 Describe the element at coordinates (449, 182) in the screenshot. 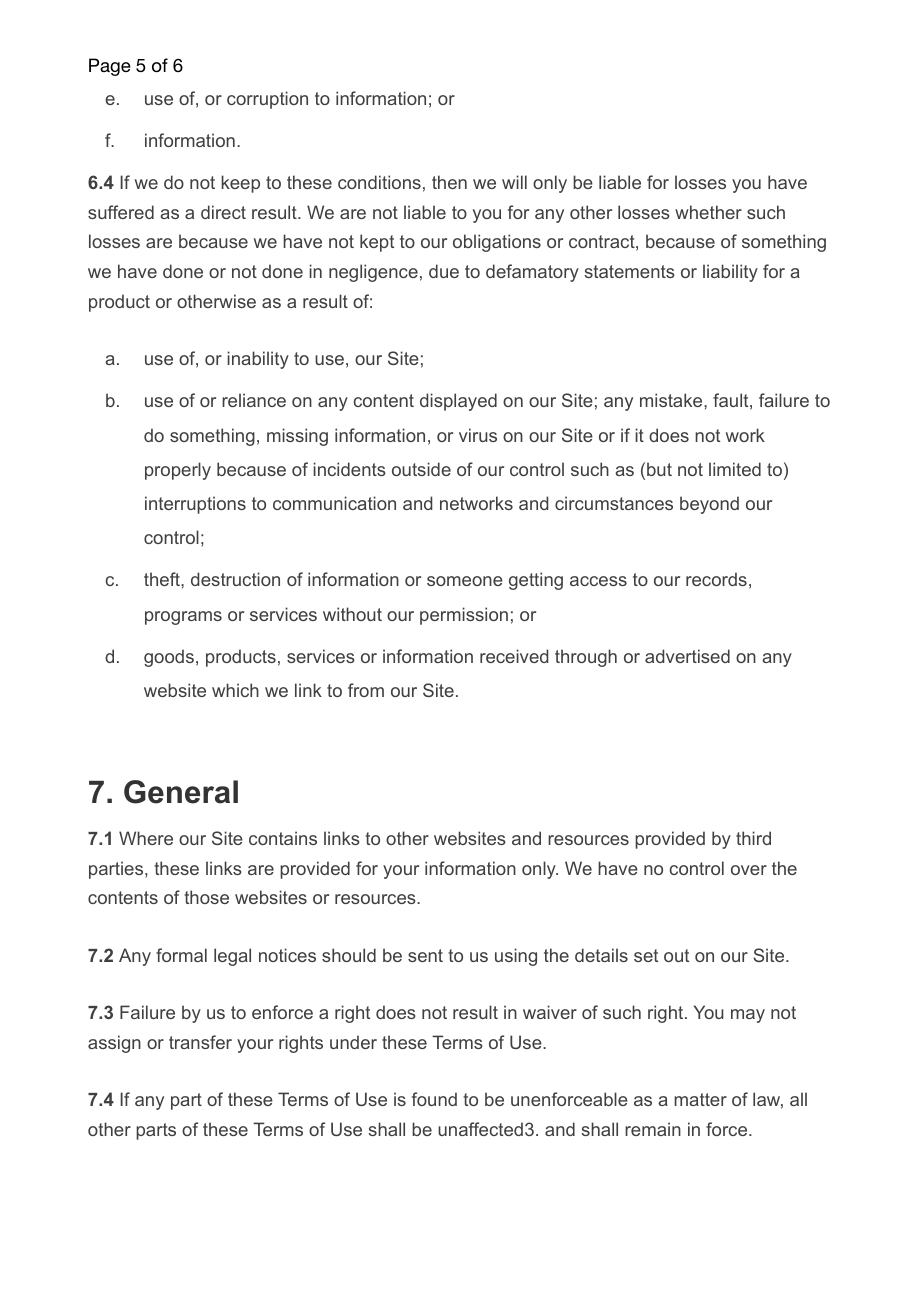

I see `then` at that location.
